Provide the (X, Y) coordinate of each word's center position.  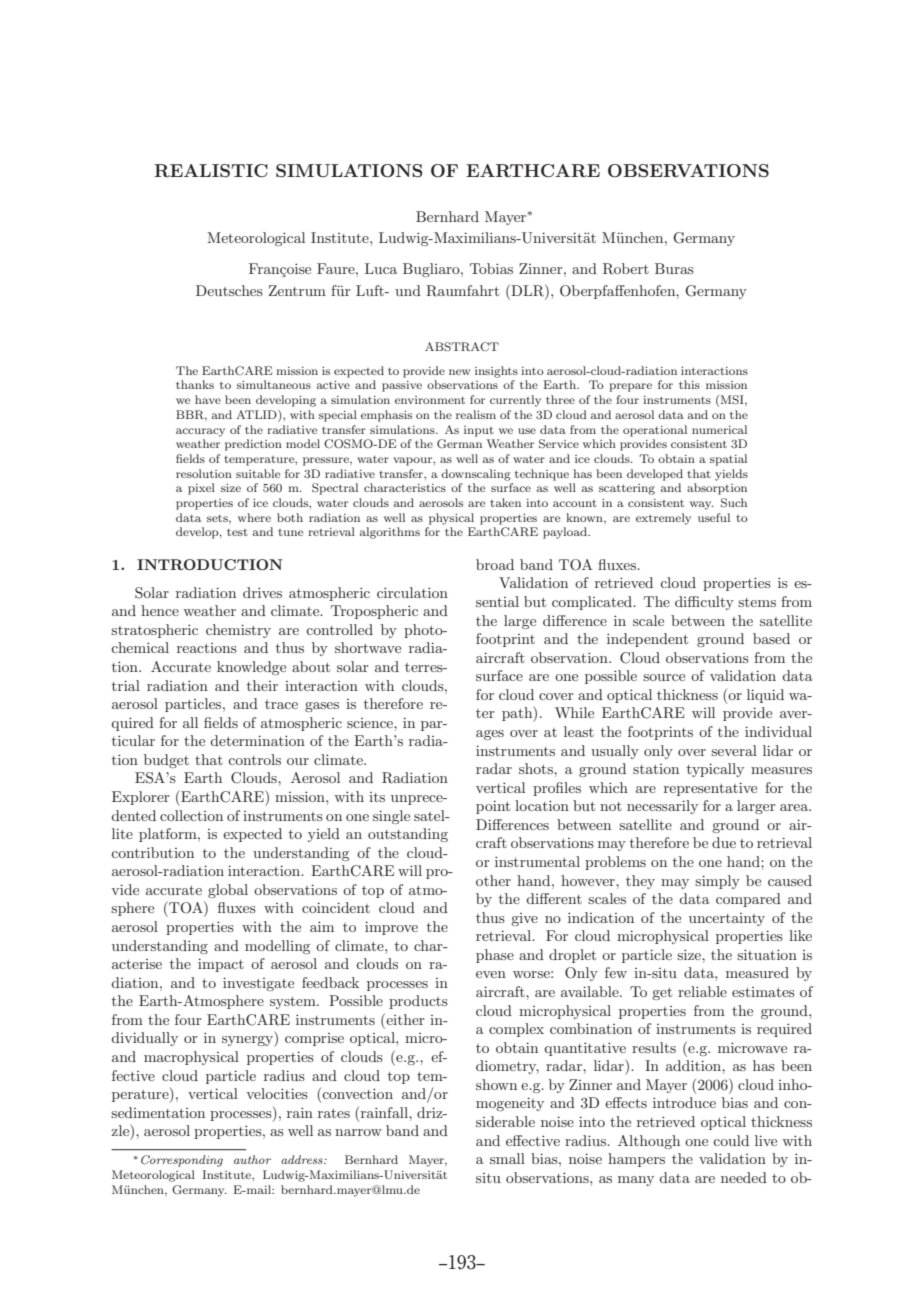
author (252, 1159)
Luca (381, 268)
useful (714, 517)
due (724, 842)
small (507, 1158)
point (493, 807)
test (237, 532)
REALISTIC (211, 171)
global (228, 891)
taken (505, 502)
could (731, 1140)
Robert (626, 269)
